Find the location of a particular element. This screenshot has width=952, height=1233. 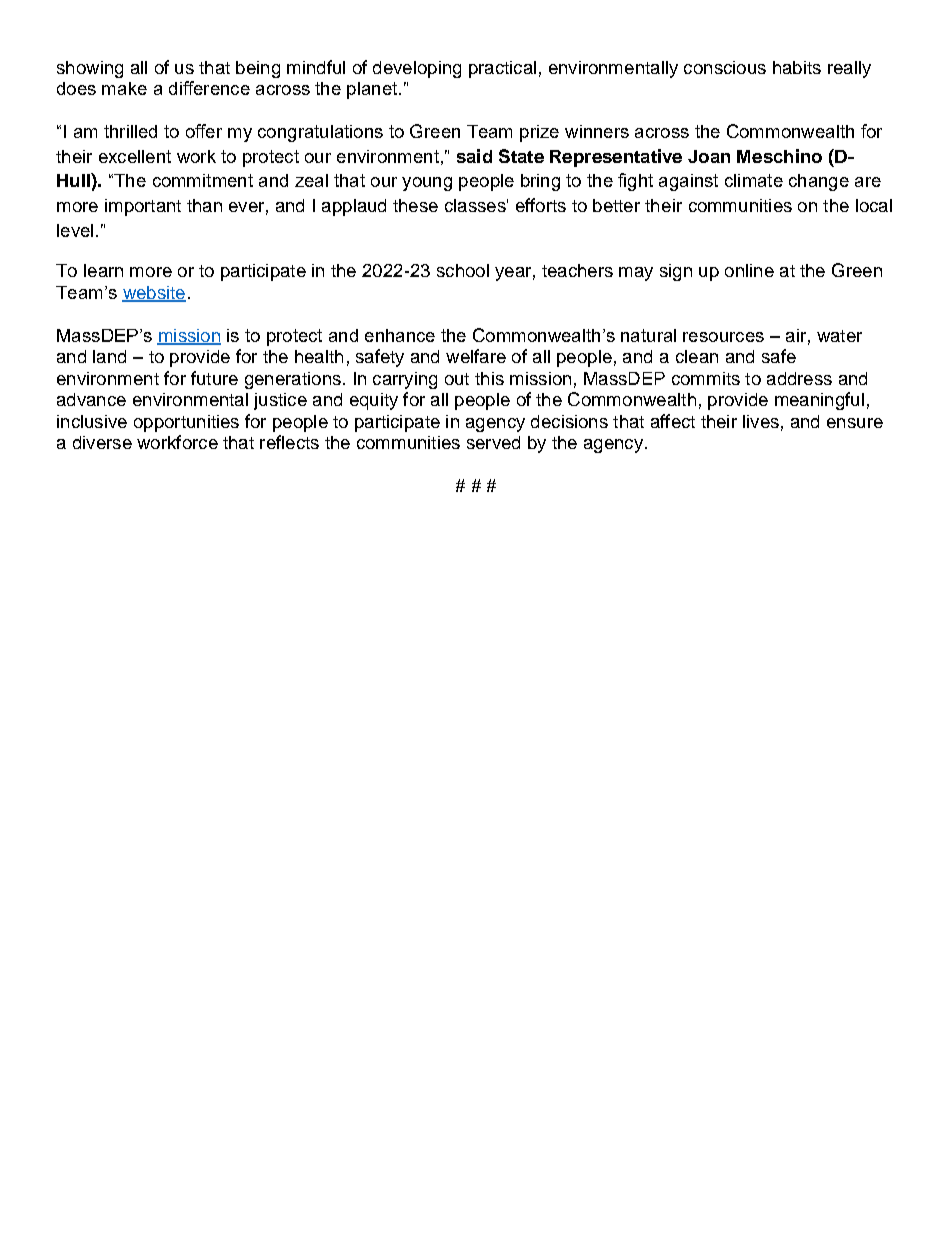

than is located at coordinates (204, 205).
